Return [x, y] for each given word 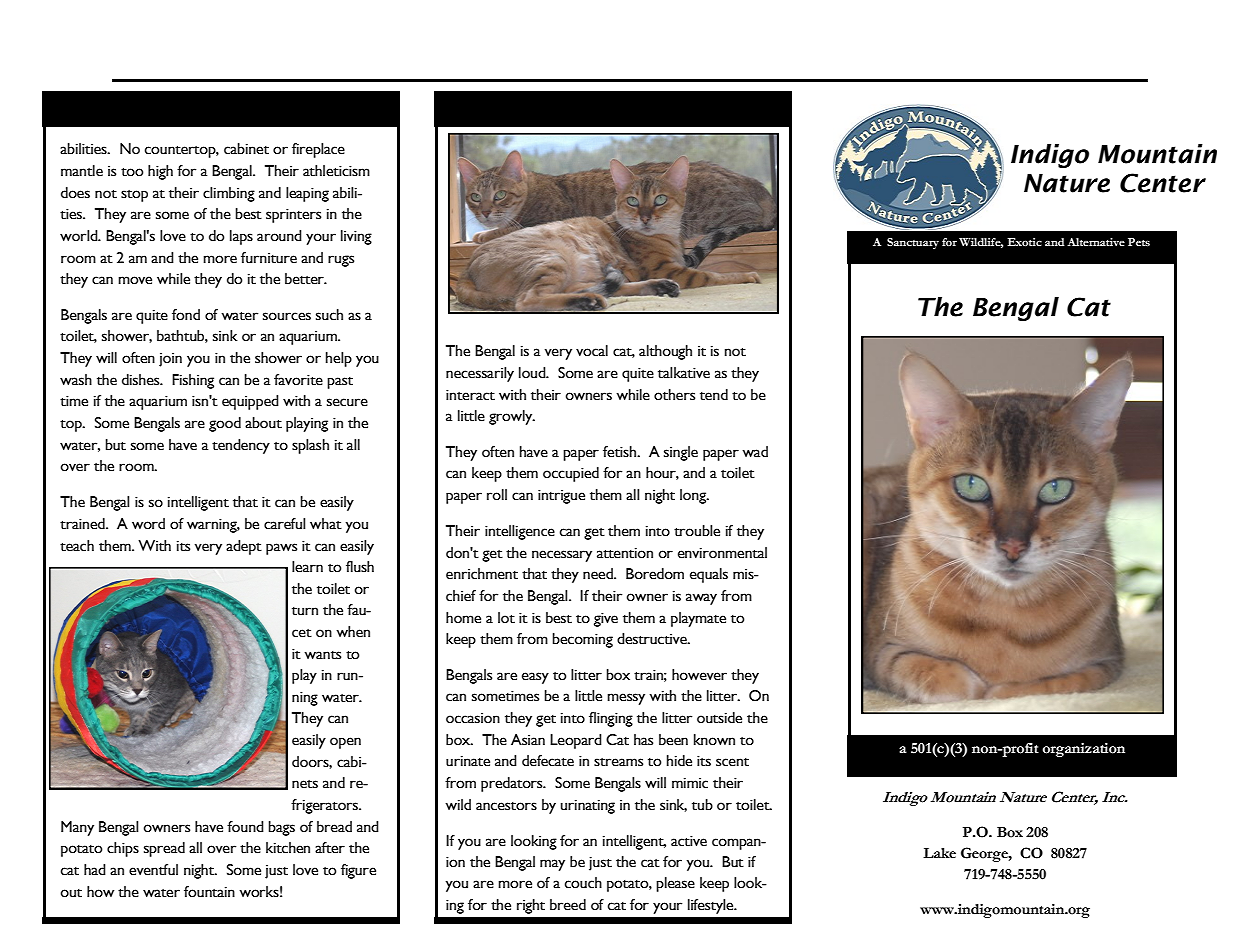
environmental [722, 553]
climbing [229, 194]
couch [583, 883]
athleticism [336, 171]
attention [625, 553]
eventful [153, 870]
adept [244, 547]
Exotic [1024, 242]
